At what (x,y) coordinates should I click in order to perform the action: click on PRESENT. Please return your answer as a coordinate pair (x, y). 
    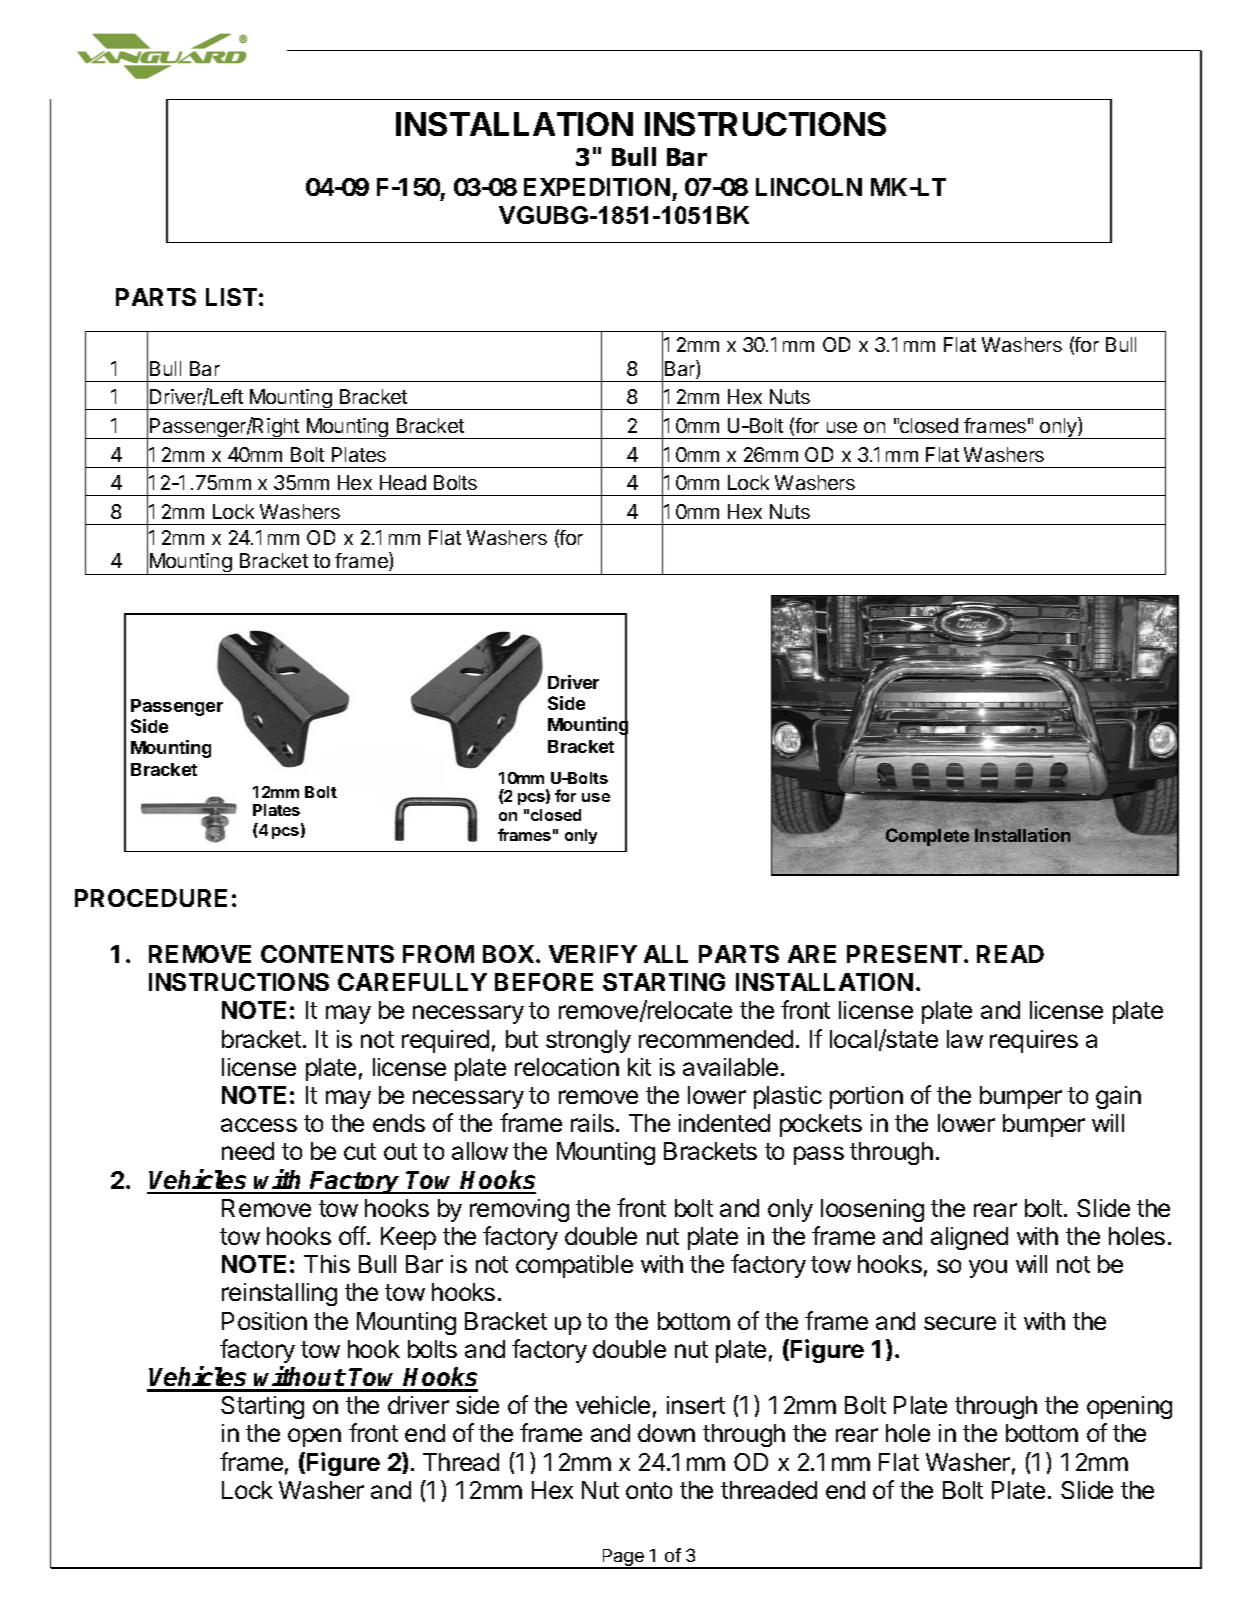
    Looking at the image, I should click on (904, 954).
